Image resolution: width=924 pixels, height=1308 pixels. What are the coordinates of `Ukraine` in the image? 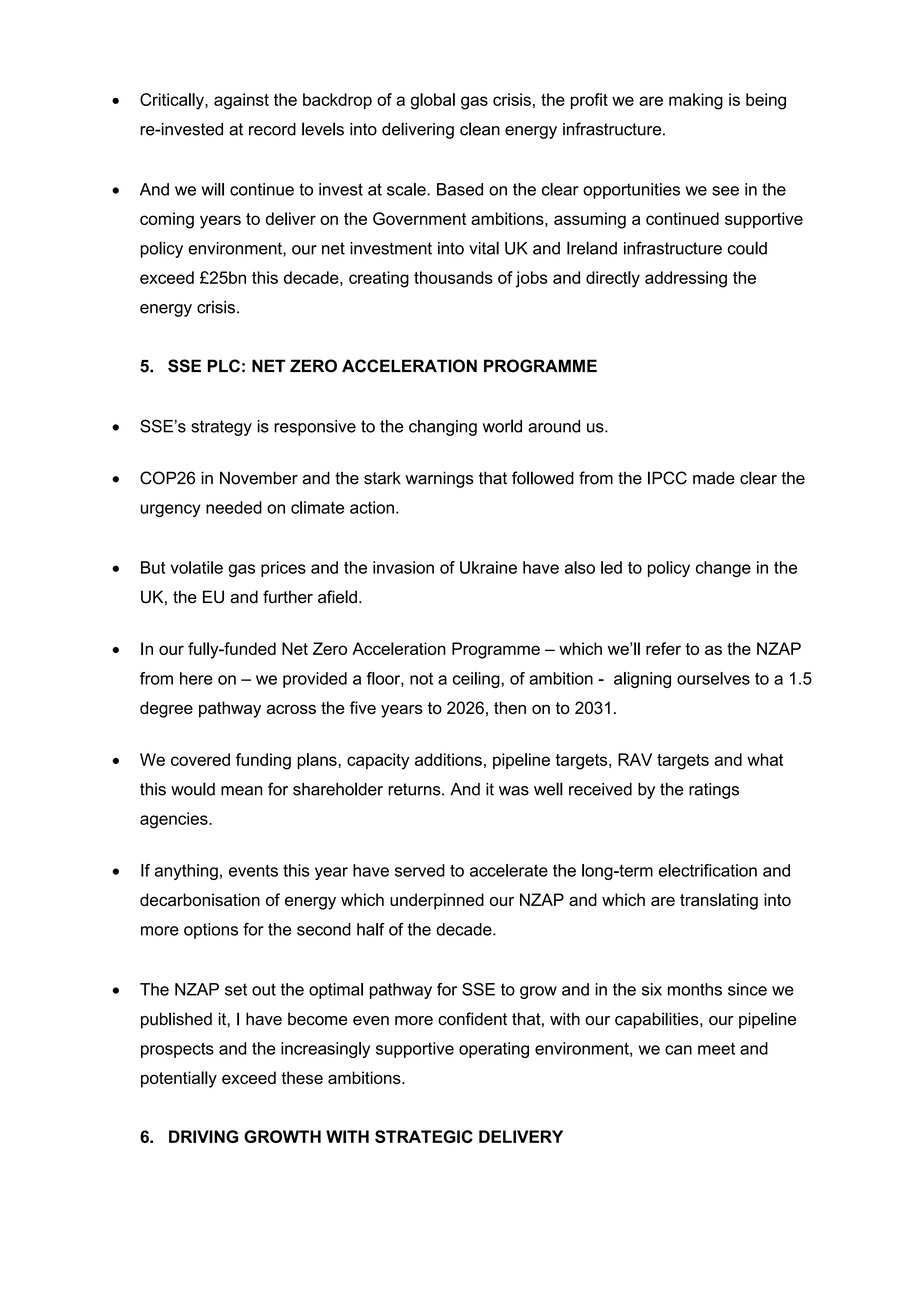 It's located at (488, 567).
